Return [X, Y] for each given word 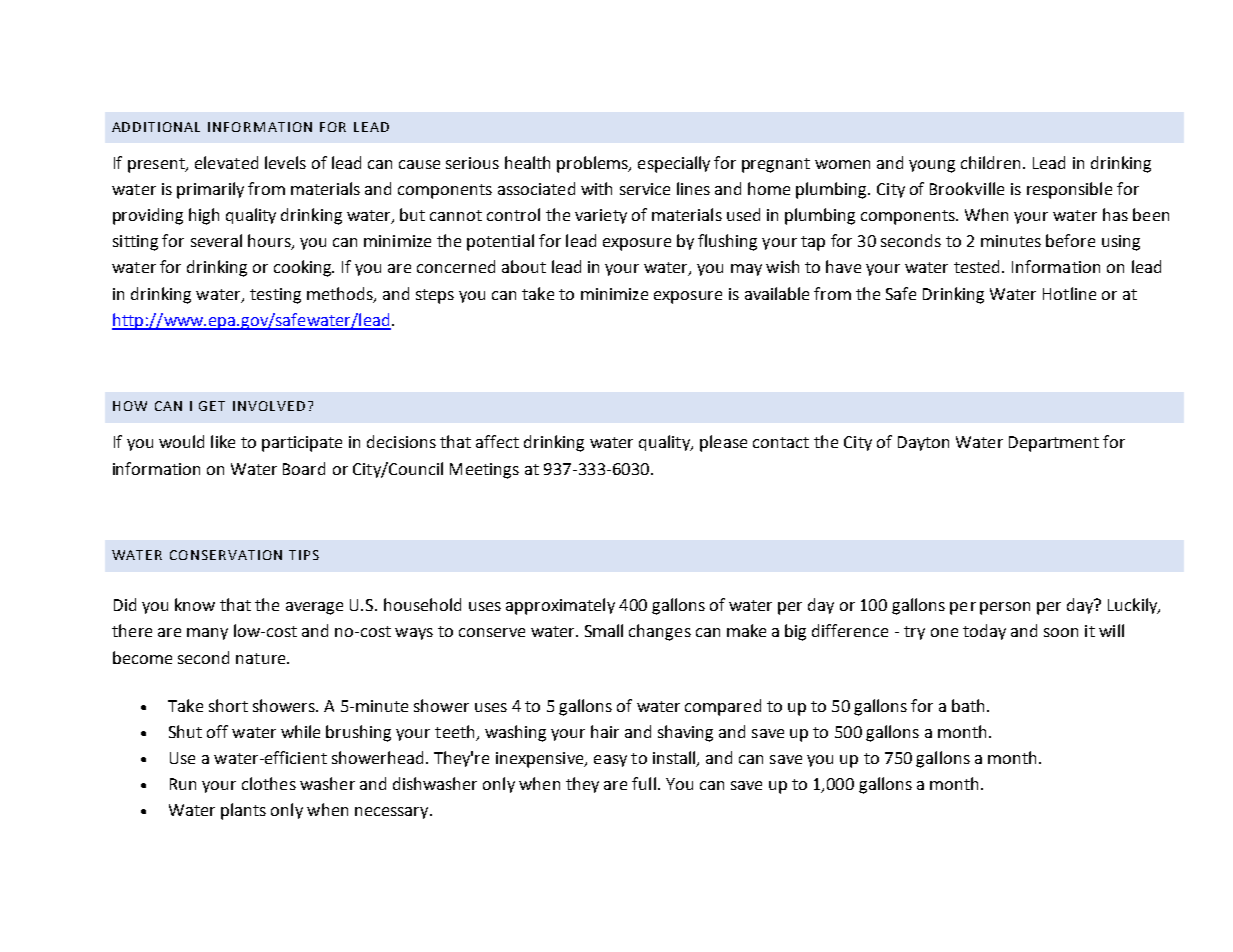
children [990, 162]
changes [660, 632]
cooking [304, 268]
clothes [269, 783]
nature [262, 658]
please [723, 443]
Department [1054, 444]
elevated [226, 162]
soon [1061, 632]
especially [674, 164]
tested [978, 266]
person [1005, 608]
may [746, 270]
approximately [560, 606]
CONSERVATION [226, 555]
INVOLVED [269, 406]
